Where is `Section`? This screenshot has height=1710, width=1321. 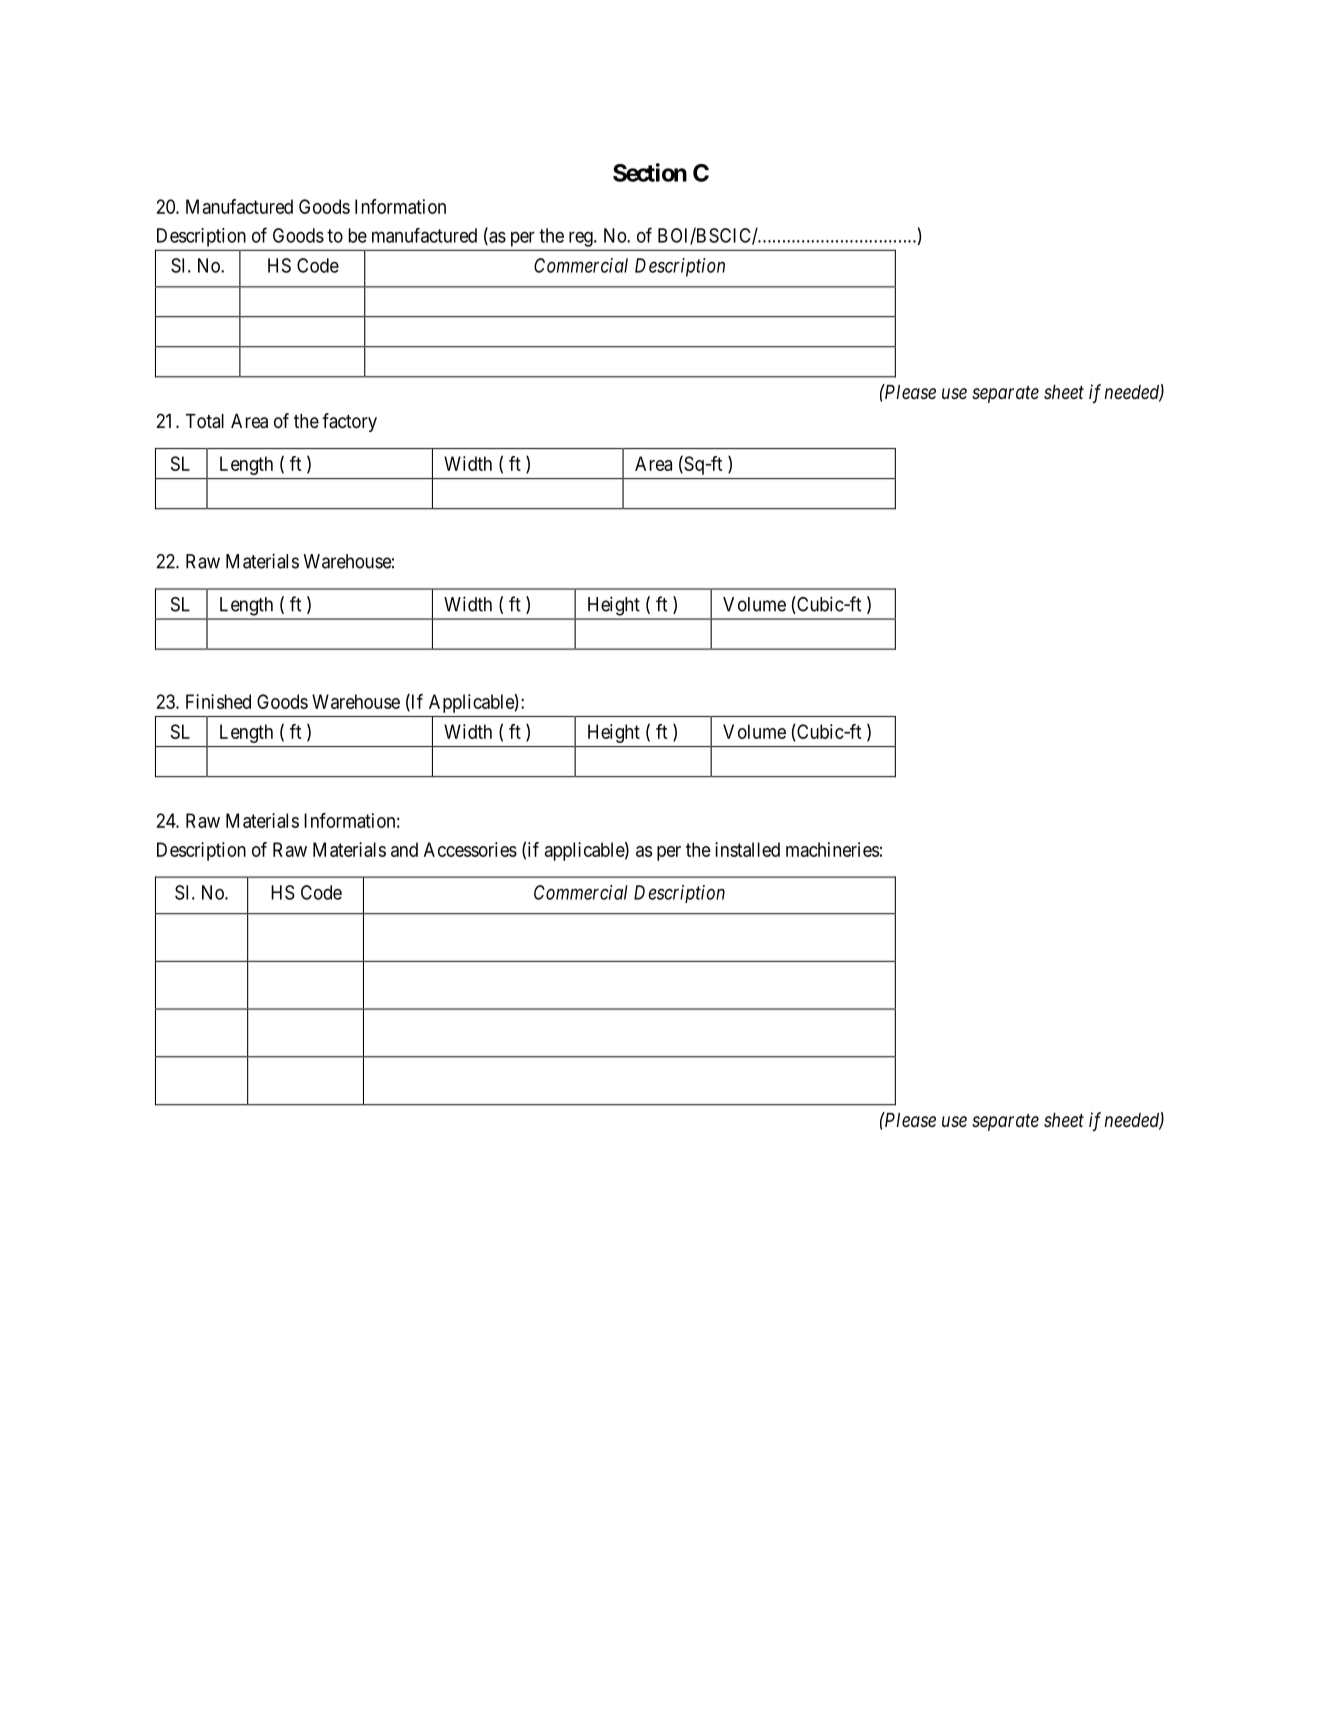 Section is located at coordinates (650, 172).
